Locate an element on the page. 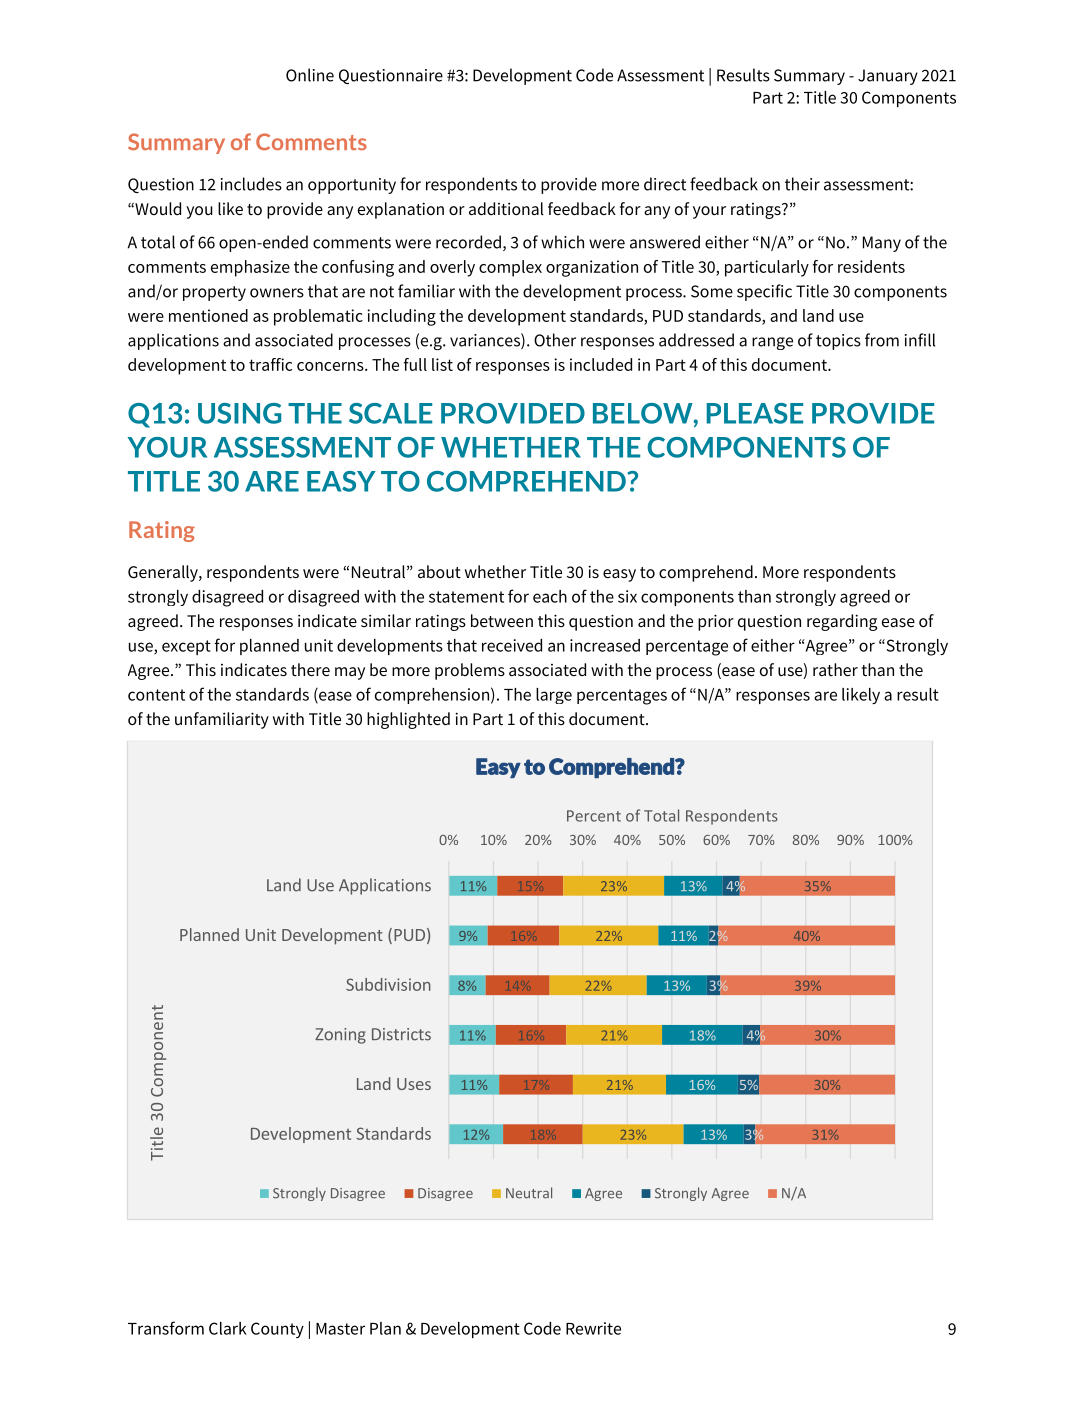 This document has height=1403, width=1084. Rewrite is located at coordinates (593, 1328).
